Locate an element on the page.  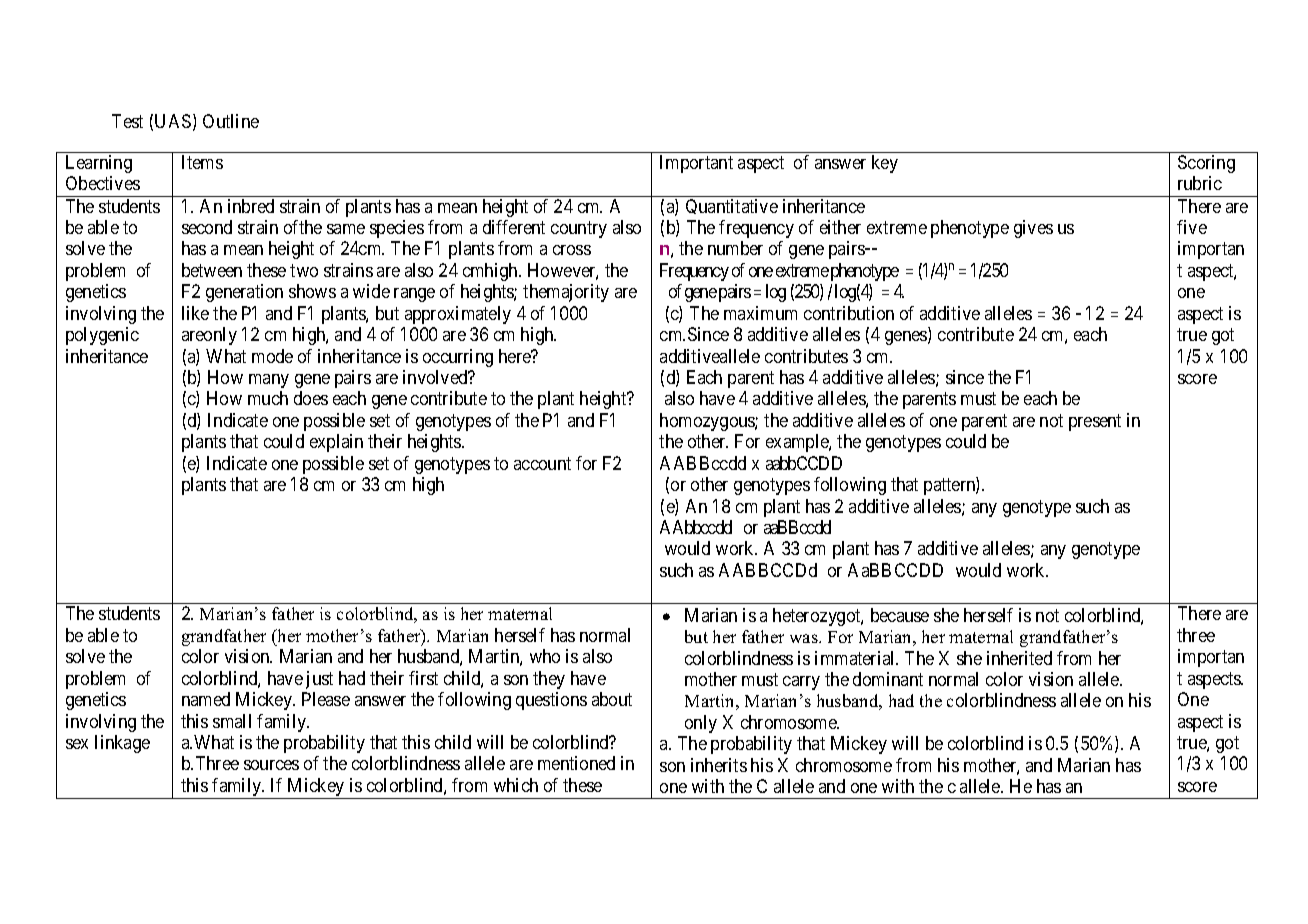
dominant is located at coordinates (888, 679).
